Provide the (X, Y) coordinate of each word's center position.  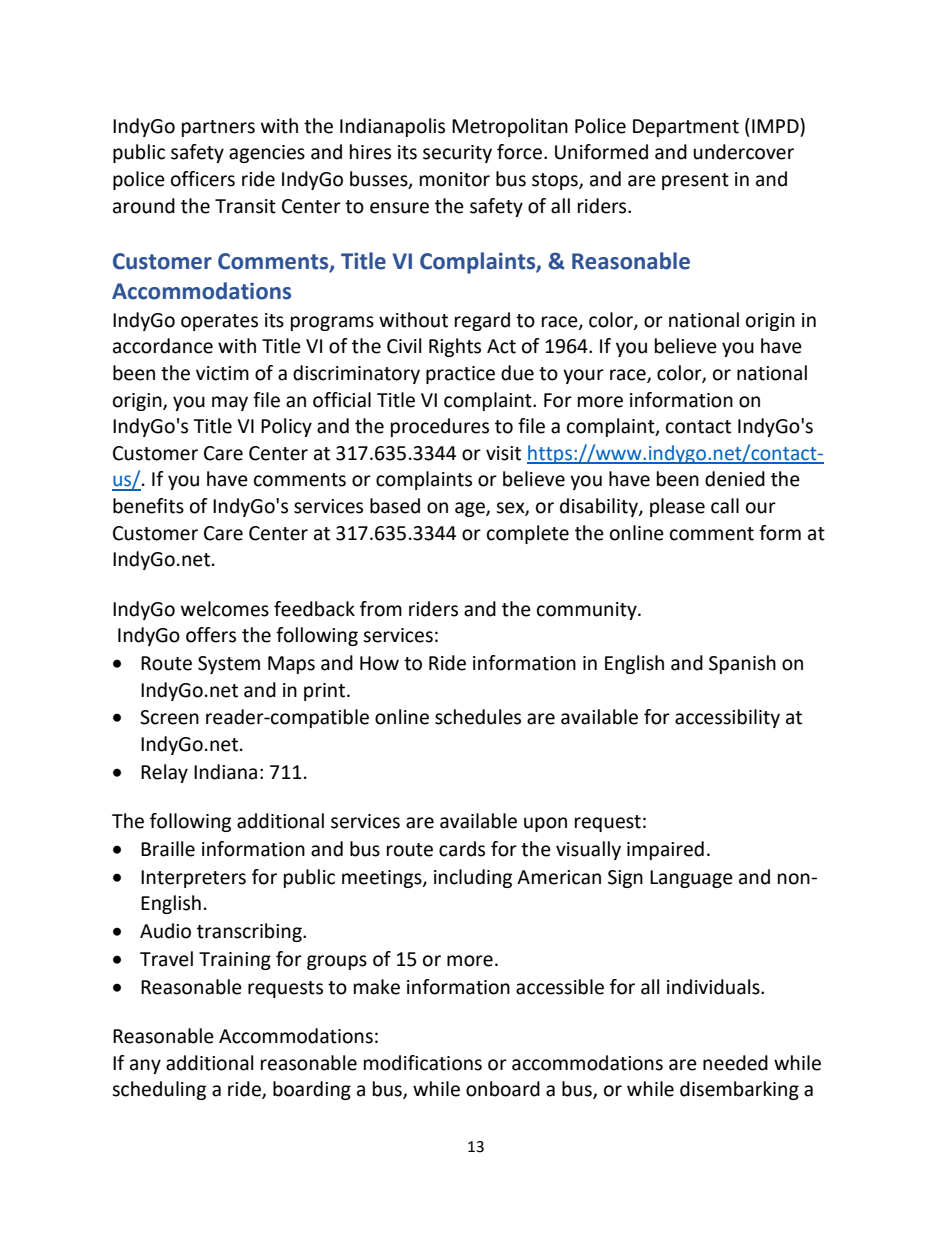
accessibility (727, 718)
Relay (164, 773)
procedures (440, 427)
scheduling (159, 1090)
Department (686, 128)
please (677, 507)
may (230, 403)
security (457, 154)
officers (203, 179)
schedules (478, 717)
